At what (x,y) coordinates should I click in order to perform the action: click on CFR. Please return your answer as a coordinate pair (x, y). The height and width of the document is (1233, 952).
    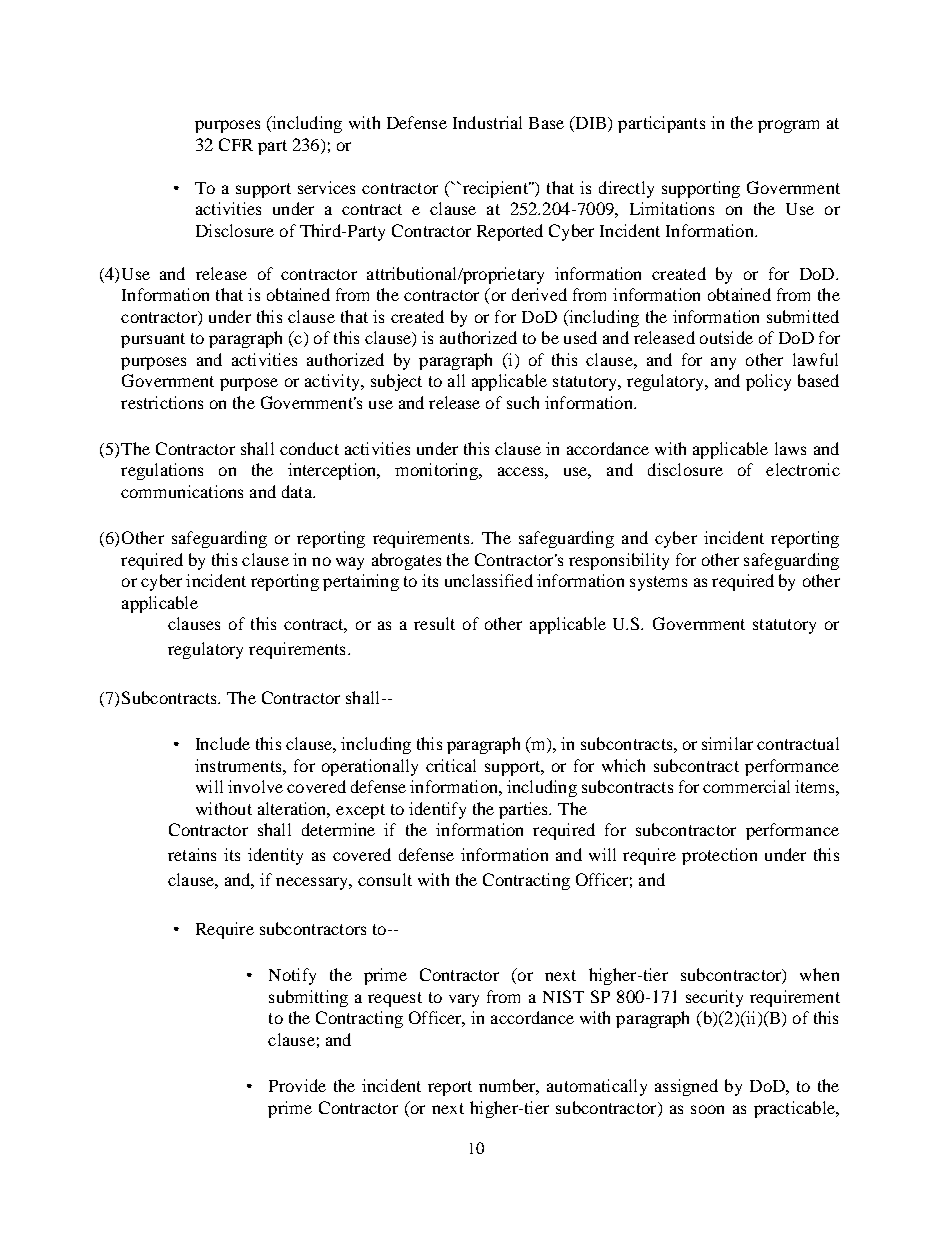
    Looking at the image, I should click on (236, 144).
